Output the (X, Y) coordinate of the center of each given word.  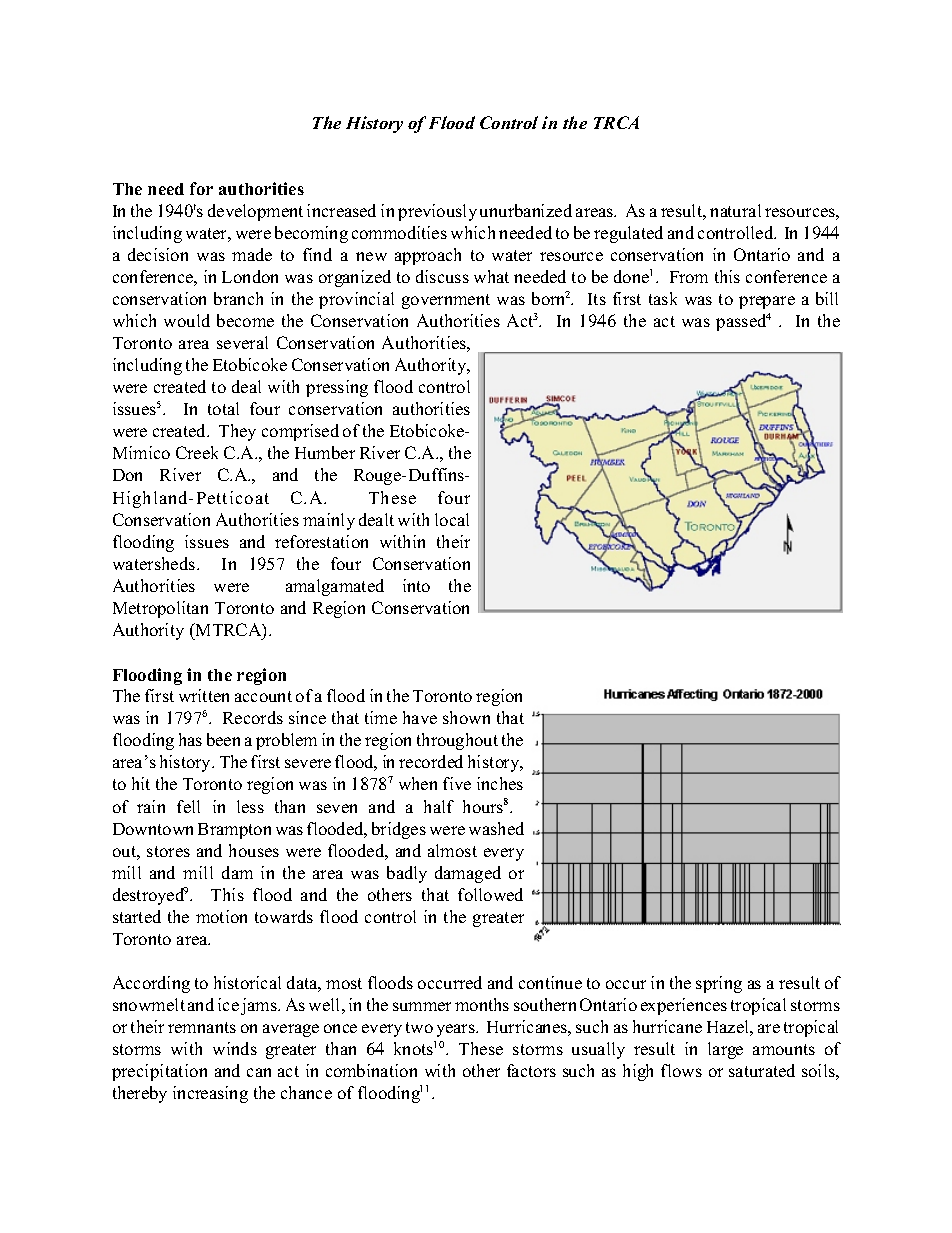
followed (490, 894)
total (223, 408)
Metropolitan (160, 609)
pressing (337, 388)
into (416, 585)
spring (719, 984)
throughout (457, 741)
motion (221, 916)
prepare (767, 302)
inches (500, 783)
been (223, 739)
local (452, 519)
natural (735, 210)
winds (235, 1048)
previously (437, 212)
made (252, 254)
